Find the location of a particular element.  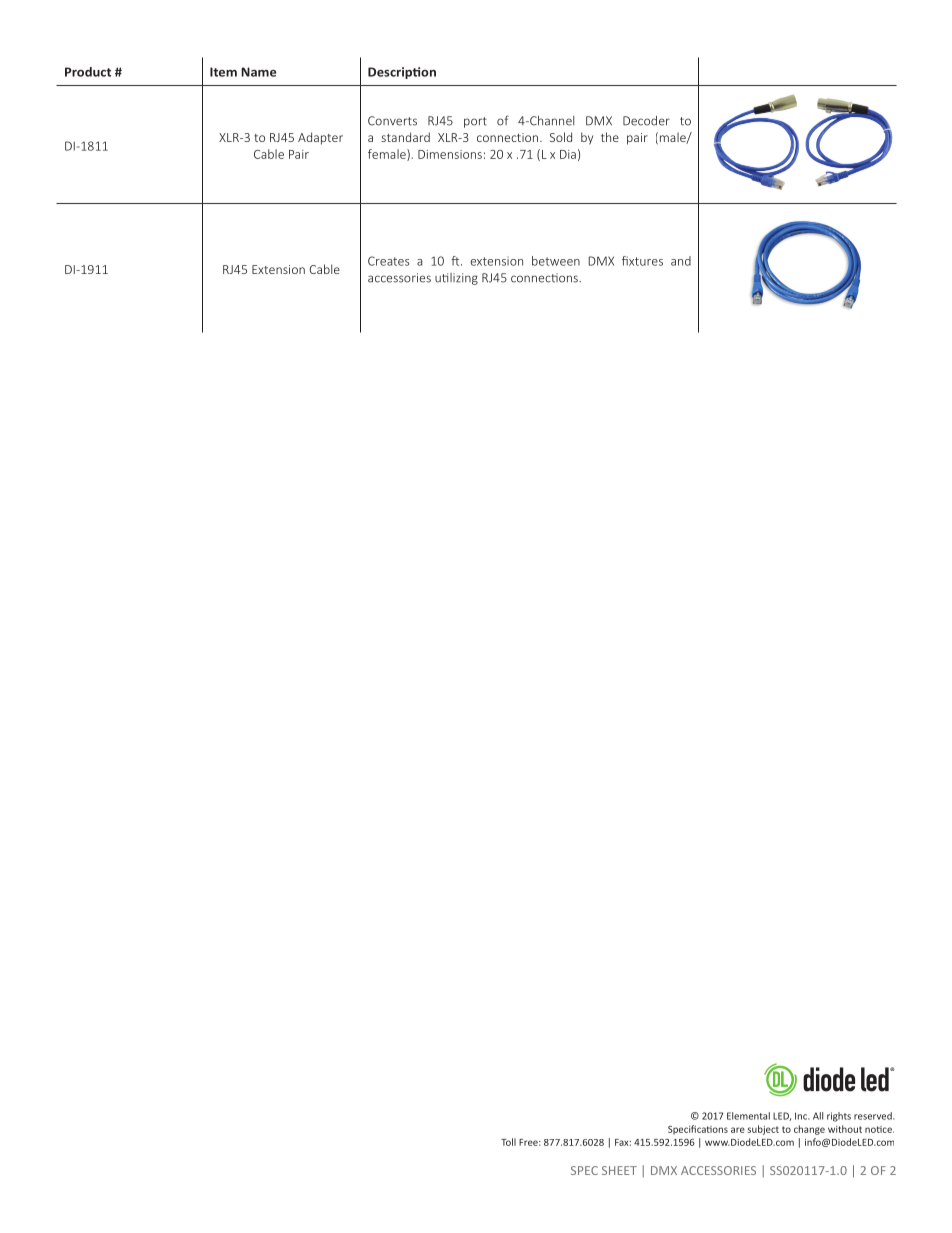

Creates is located at coordinates (388, 261).
